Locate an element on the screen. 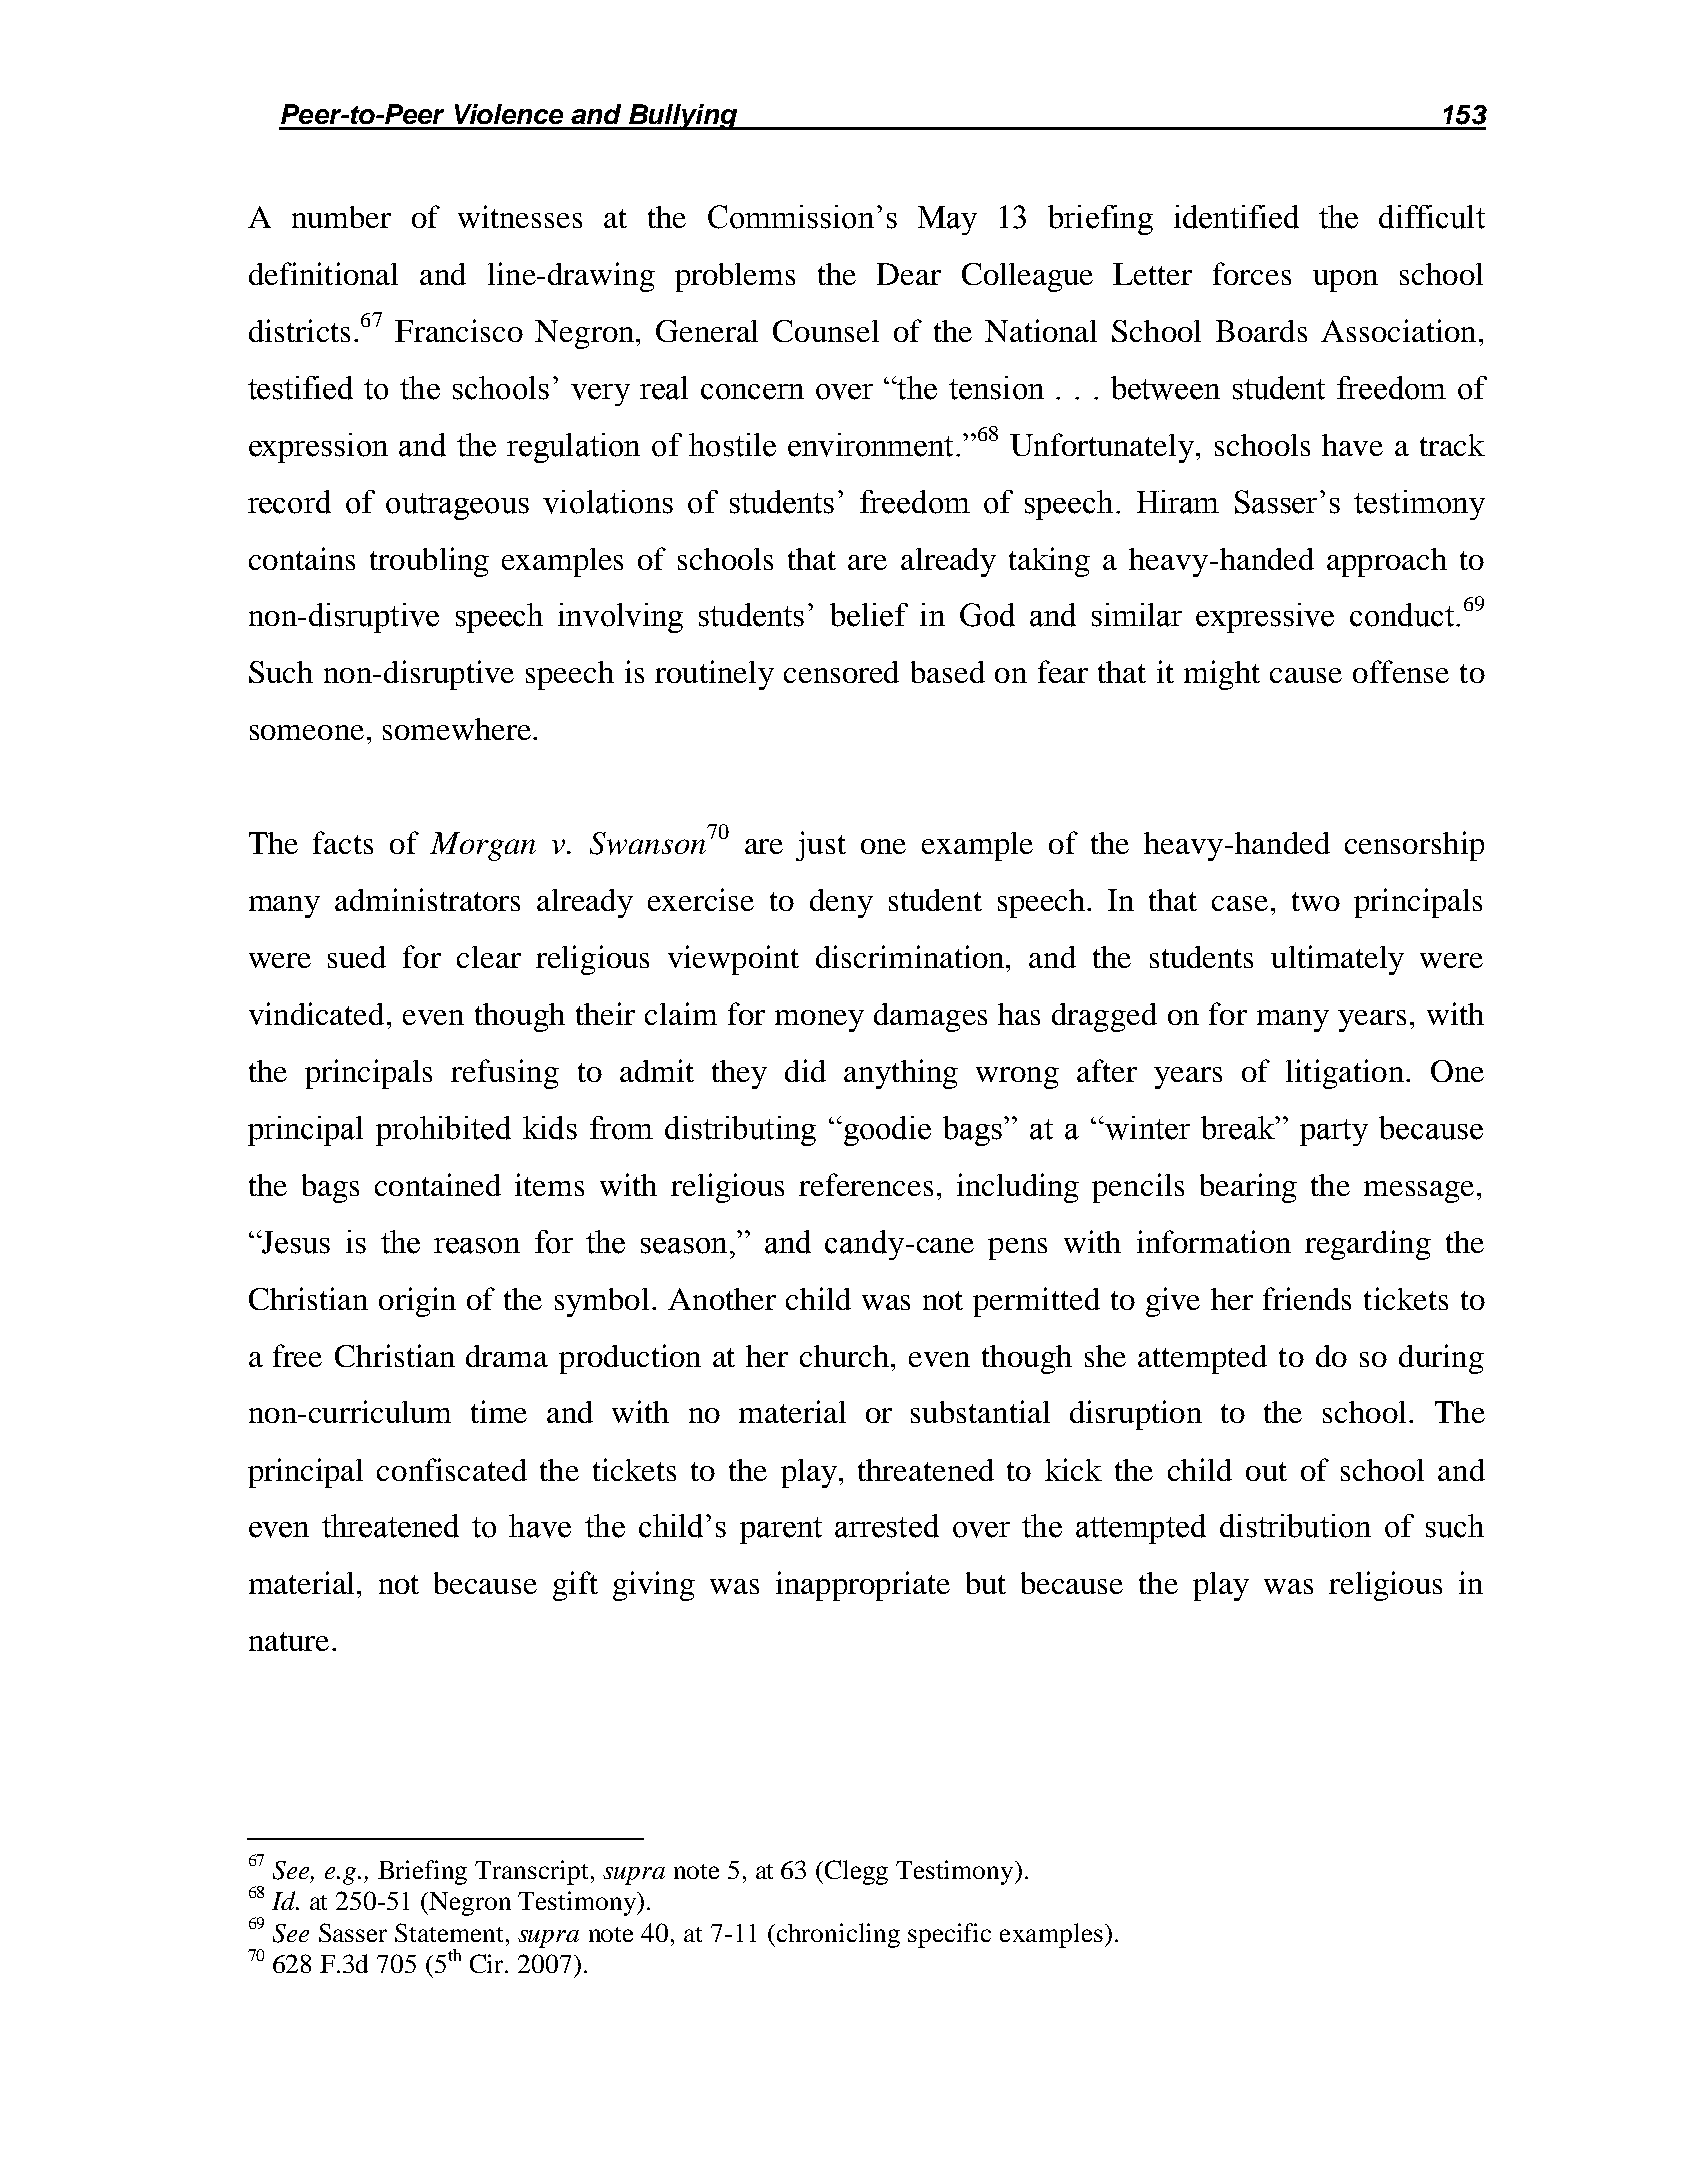 The image size is (1683, 2178). litigation is located at coordinates (1345, 1074).
